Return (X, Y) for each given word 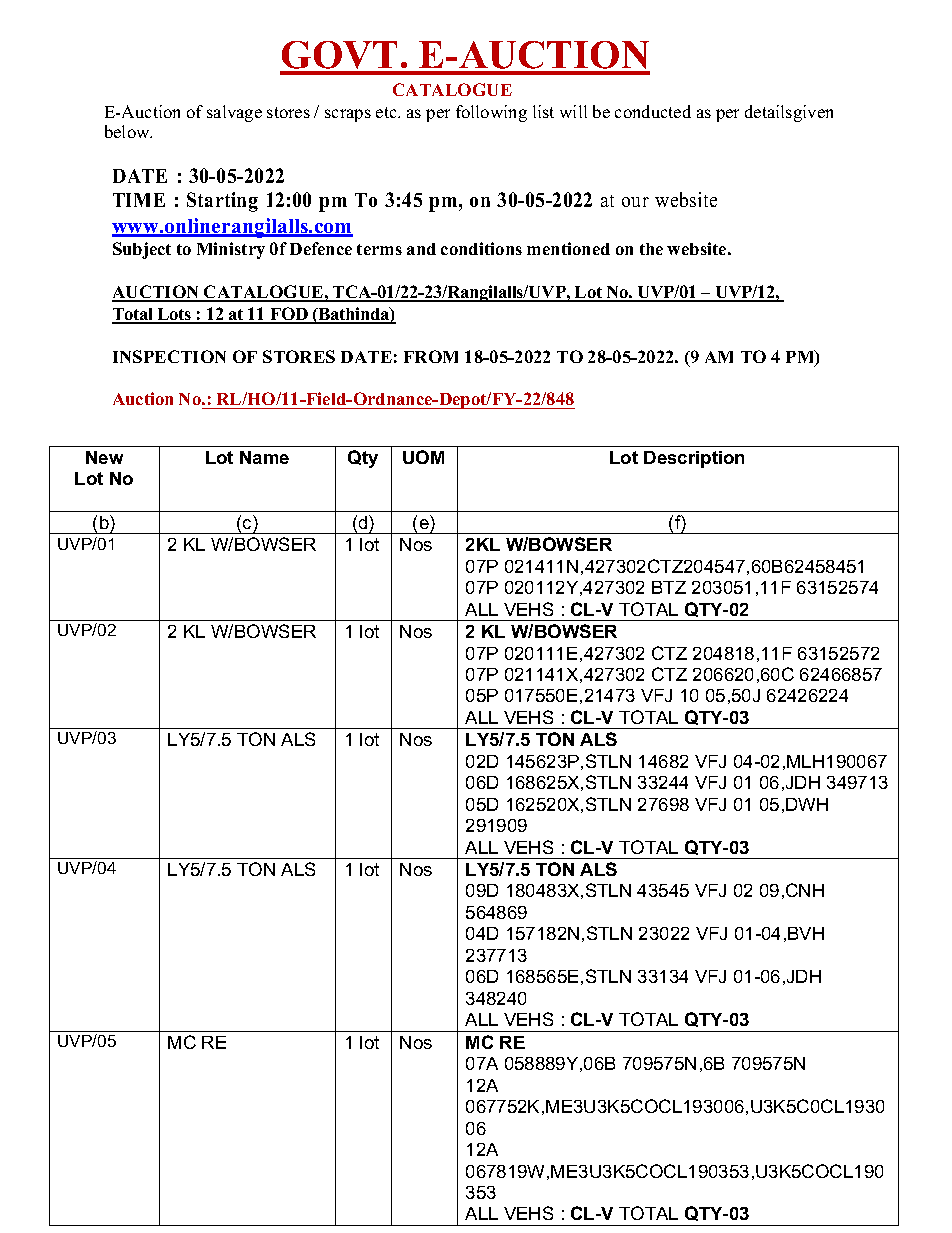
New (104, 457)
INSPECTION (169, 356)
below (128, 131)
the (651, 249)
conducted (653, 111)
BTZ (669, 587)
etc (387, 112)
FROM (431, 356)
